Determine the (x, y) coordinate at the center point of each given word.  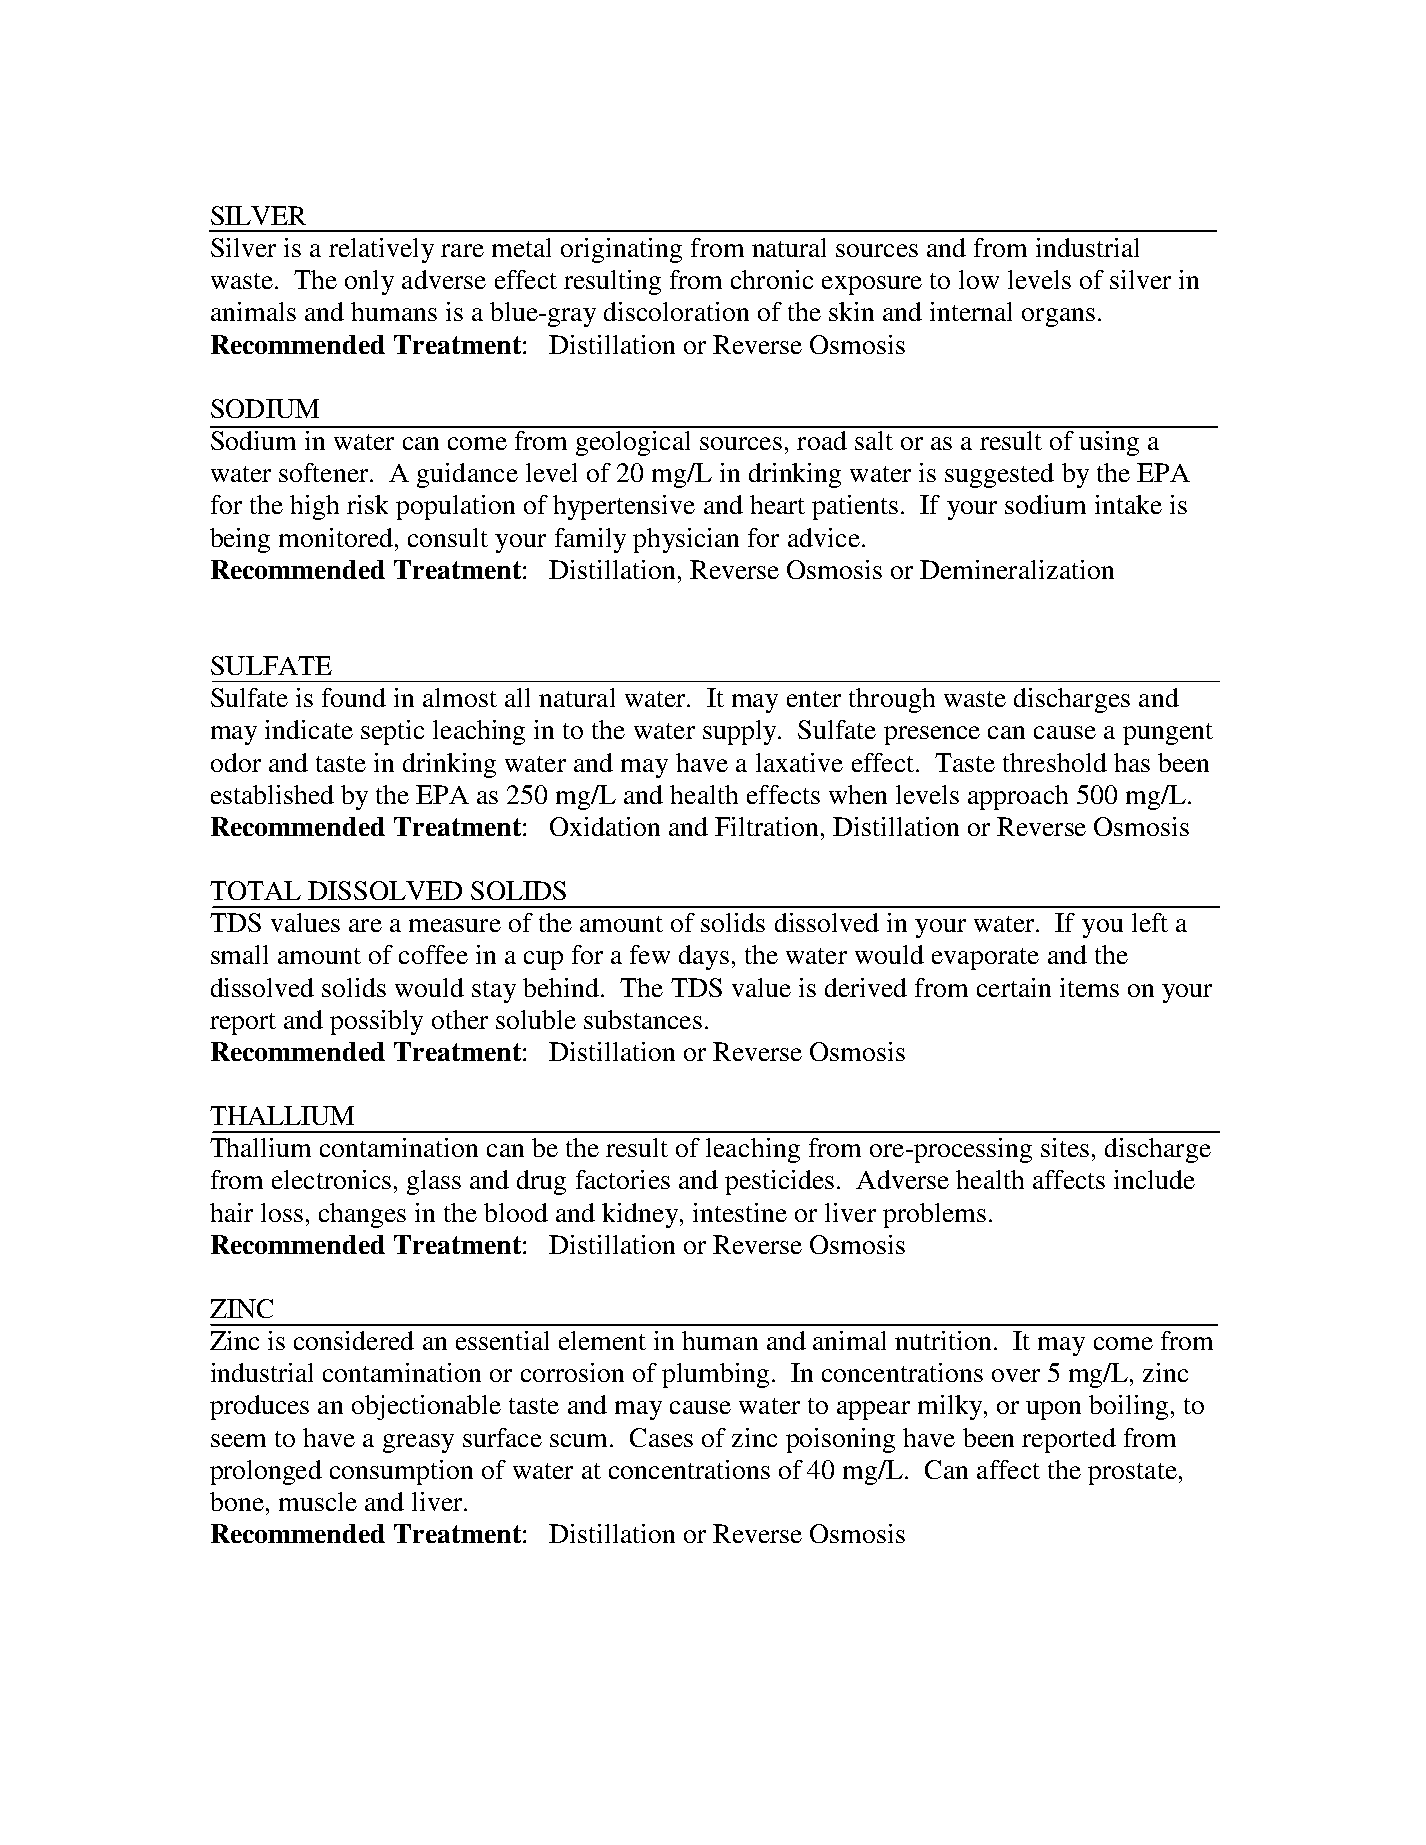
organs (1058, 317)
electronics (331, 1179)
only (369, 282)
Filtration (768, 826)
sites (1065, 1147)
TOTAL (255, 890)
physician (686, 540)
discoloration (676, 311)
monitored (337, 537)
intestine (740, 1212)
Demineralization (1017, 569)
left (1150, 922)
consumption (401, 1472)
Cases (661, 1437)
